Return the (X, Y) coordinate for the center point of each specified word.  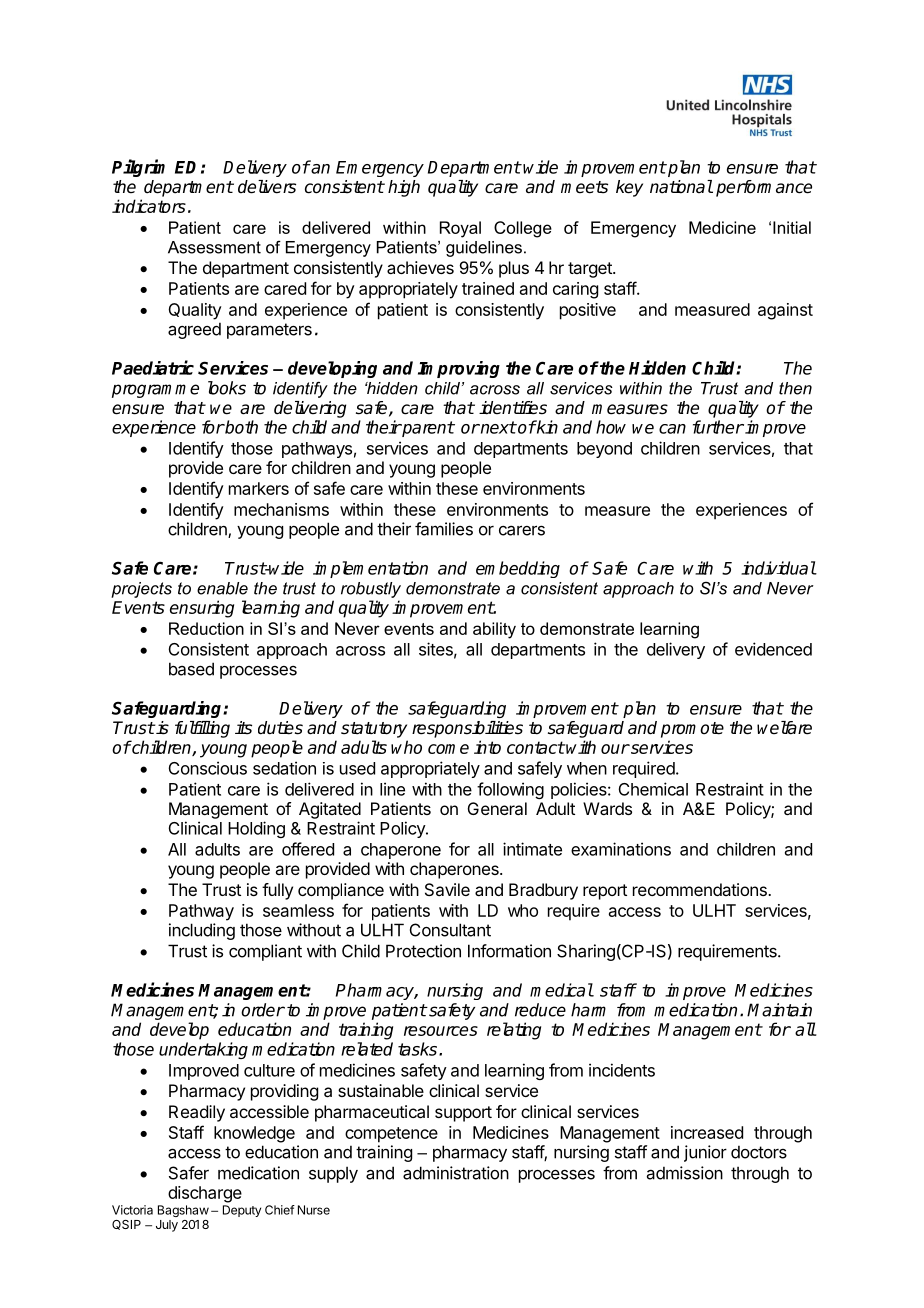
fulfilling (202, 729)
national (681, 187)
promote (692, 730)
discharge (205, 1194)
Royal (460, 229)
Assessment (214, 247)
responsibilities (467, 729)
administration (456, 1173)
